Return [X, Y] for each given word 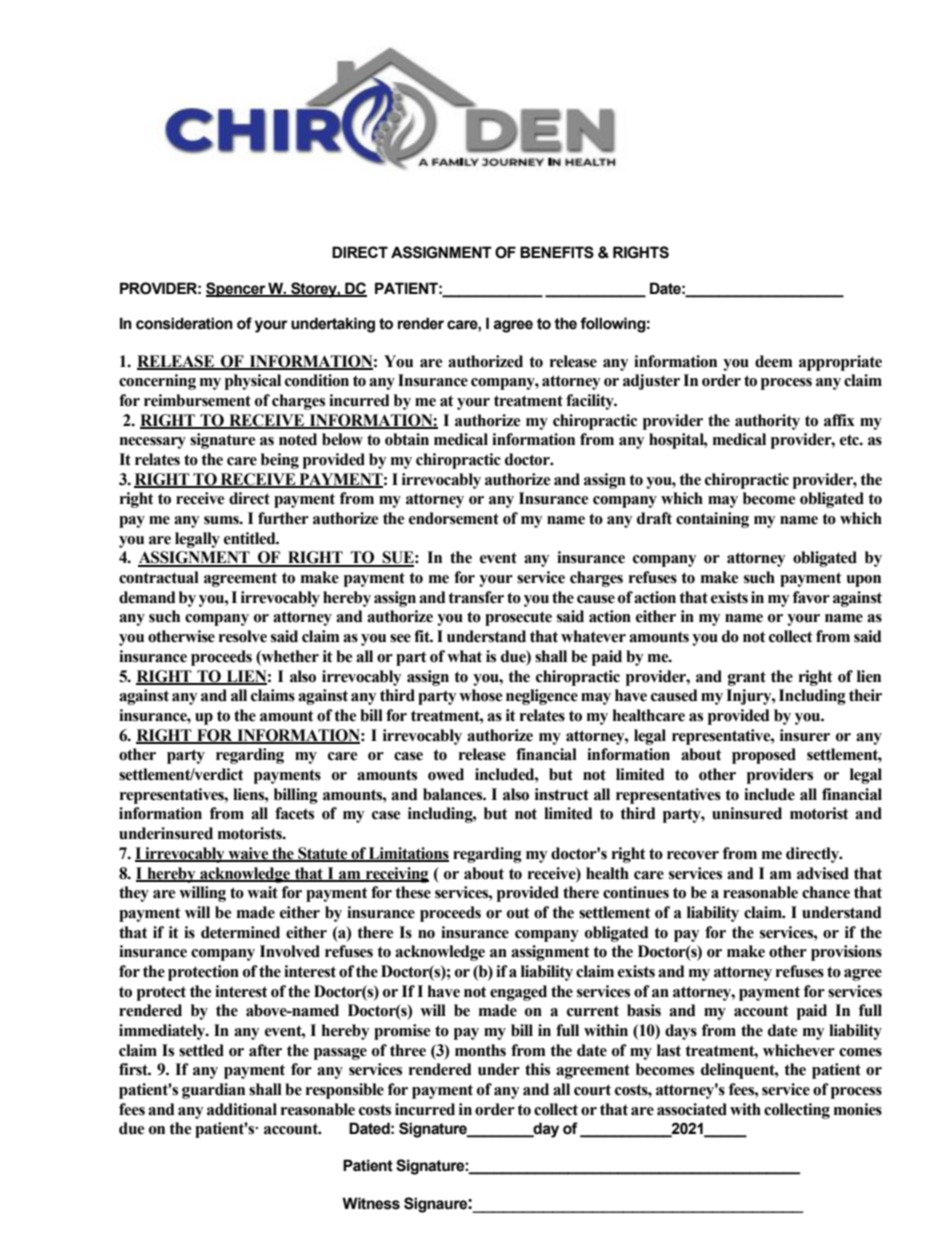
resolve [243, 636]
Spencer [236, 290]
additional [242, 1109]
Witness [371, 1203]
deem [773, 361]
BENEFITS [557, 252]
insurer [805, 735]
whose [480, 695]
